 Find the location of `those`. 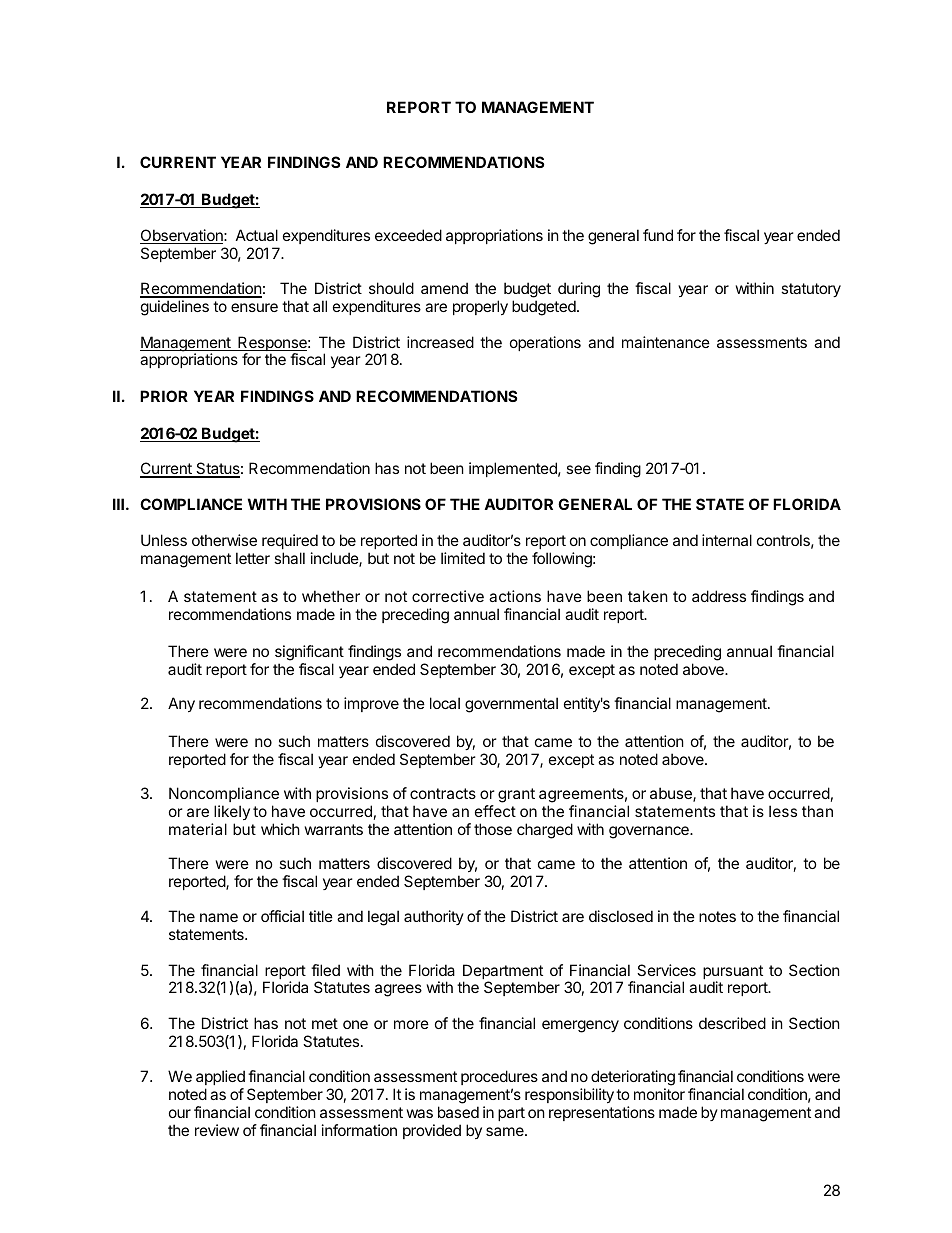

those is located at coordinates (493, 829).
